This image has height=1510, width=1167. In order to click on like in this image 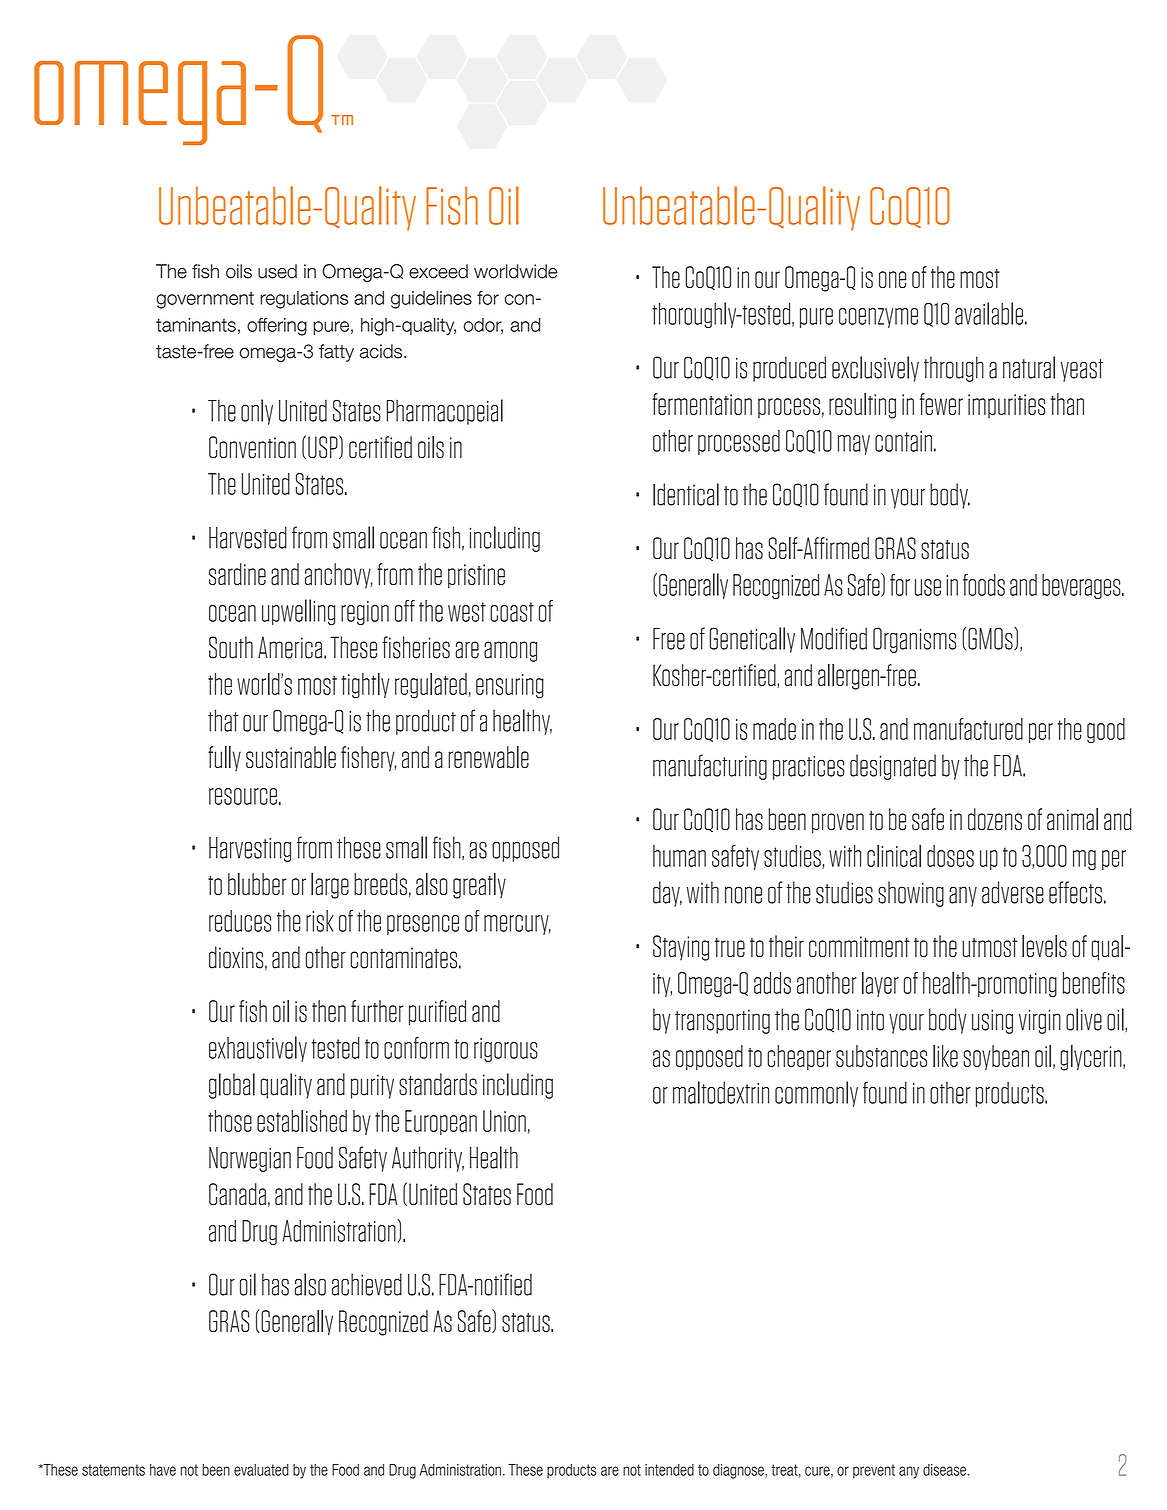, I will do `click(945, 1056)`.
